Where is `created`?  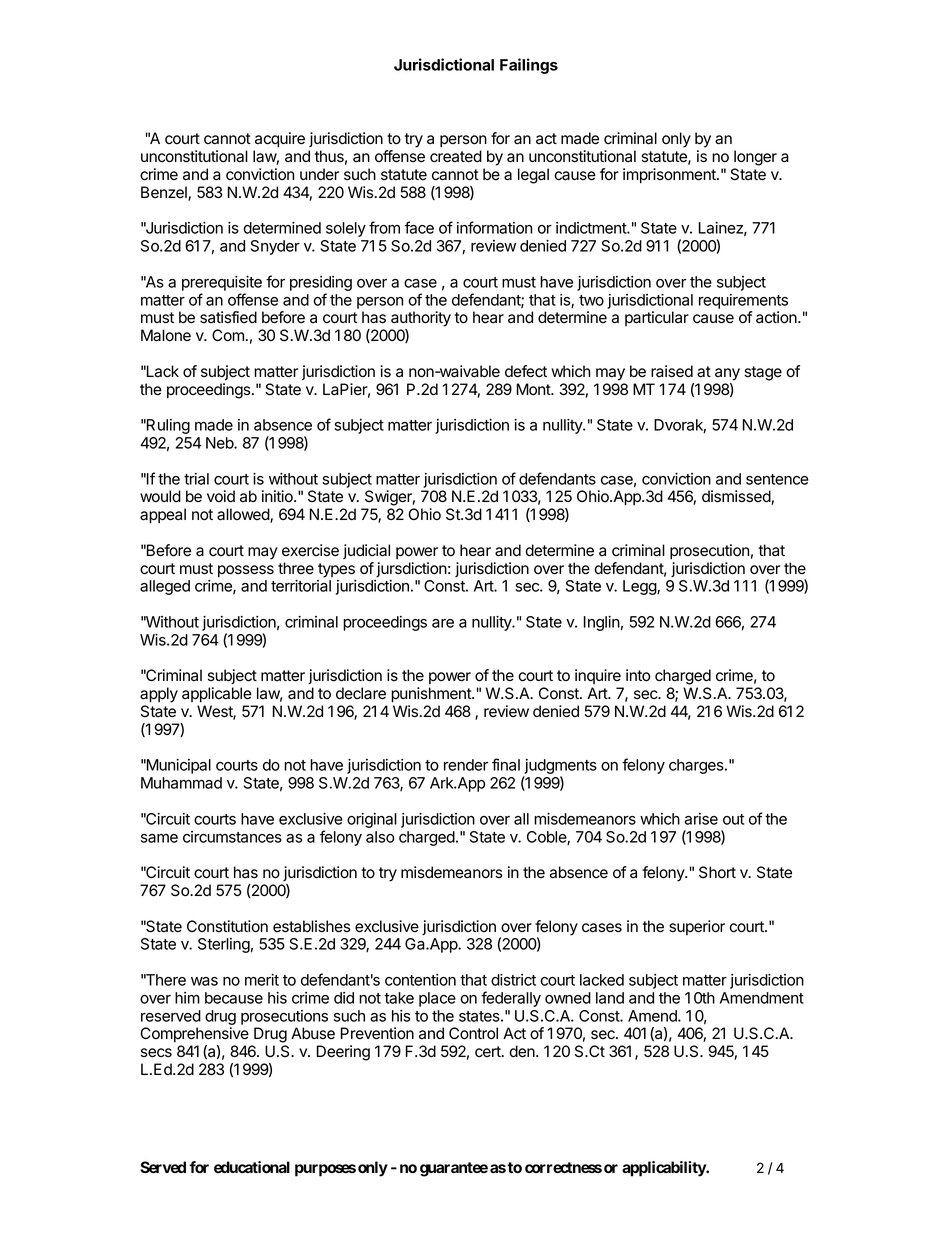
created is located at coordinates (456, 156).
